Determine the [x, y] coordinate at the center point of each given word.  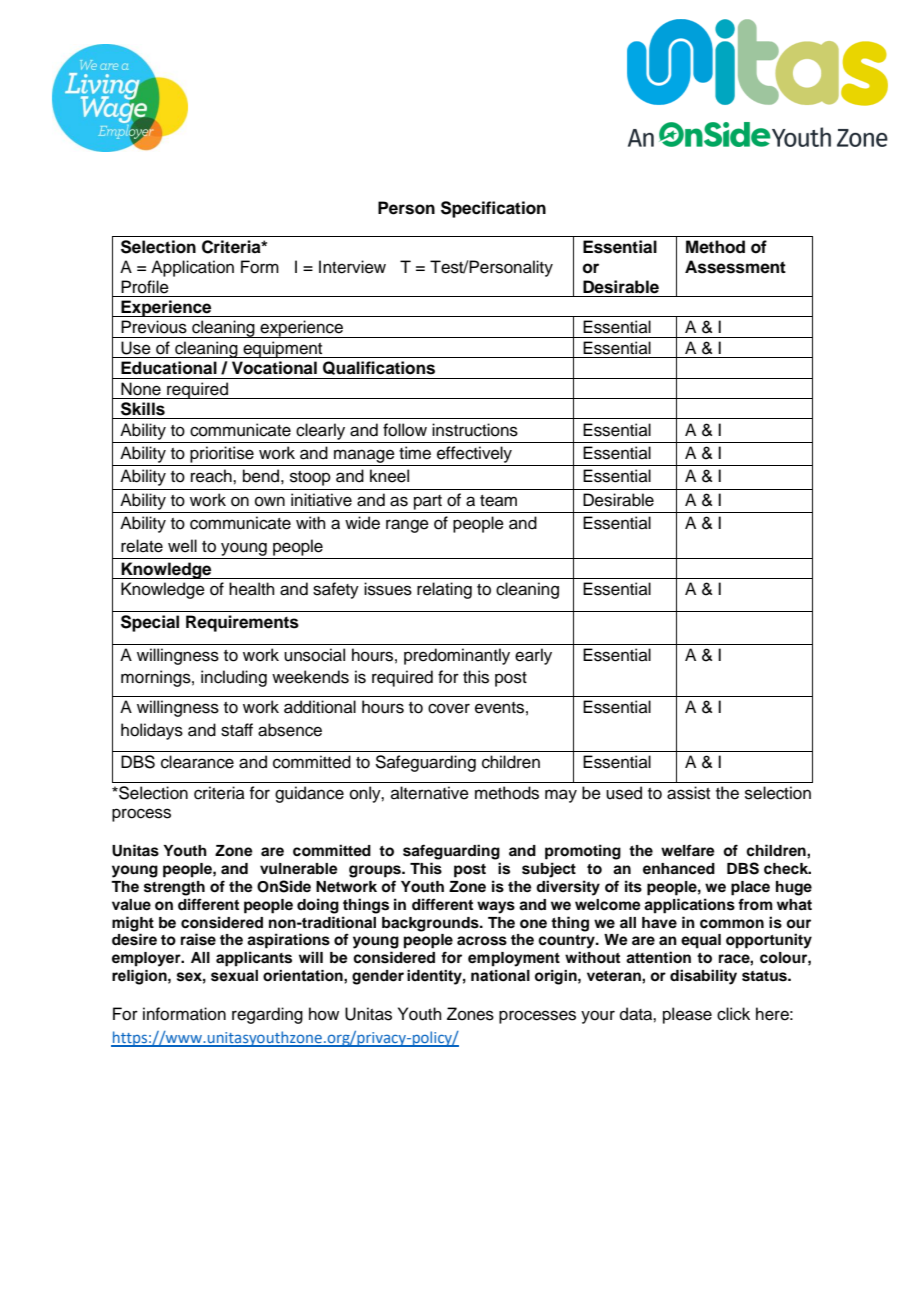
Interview [352, 267]
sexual [234, 976]
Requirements [242, 623]
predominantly [457, 656]
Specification [493, 209]
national [500, 976]
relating [444, 590]
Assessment [735, 267]
